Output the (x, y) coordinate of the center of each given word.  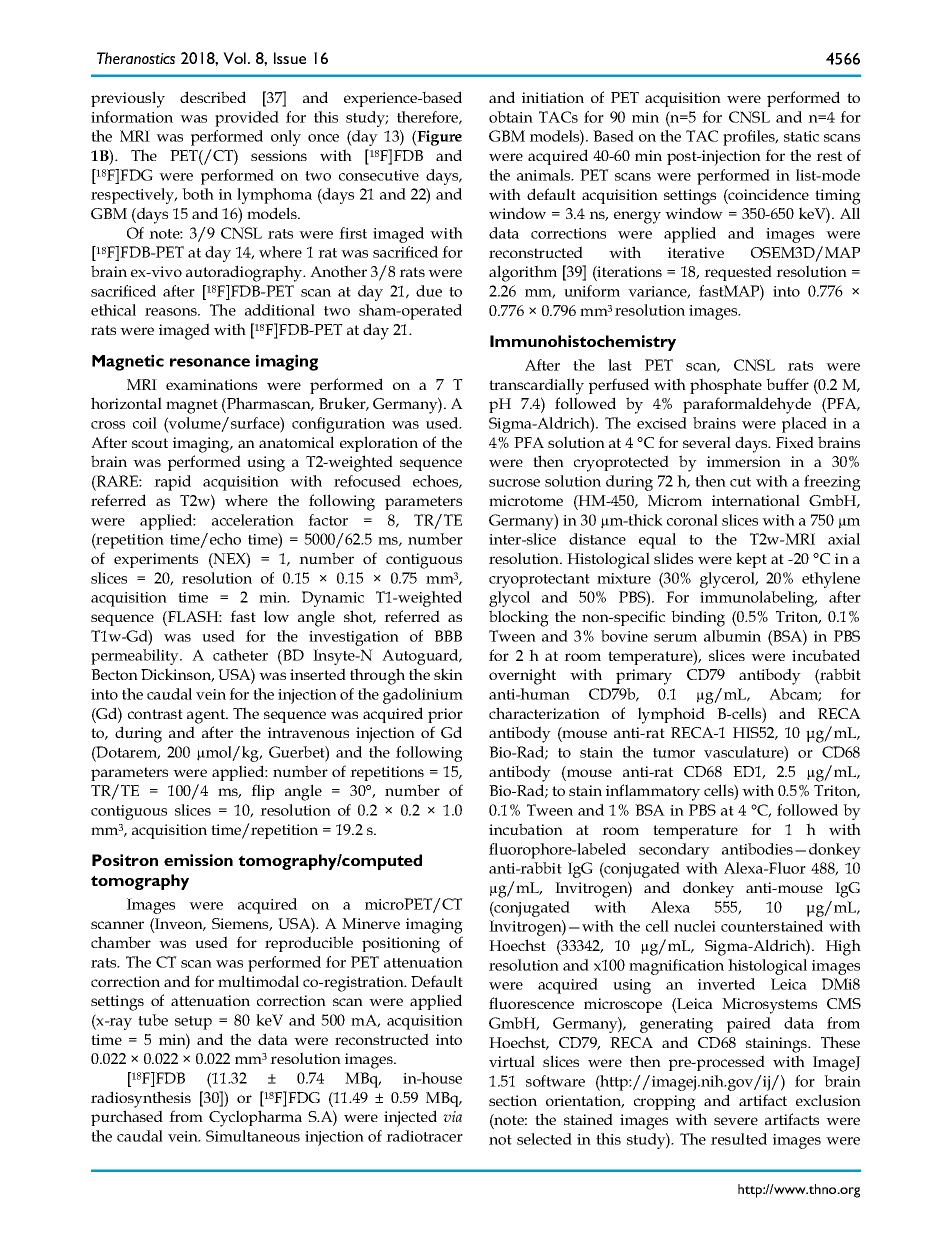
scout (150, 443)
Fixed (795, 442)
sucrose (514, 483)
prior (445, 715)
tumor (674, 753)
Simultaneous (253, 1136)
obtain (511, 117)
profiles (750, 138)
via (452, 1116)
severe (736, 1121)
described (213, 97)
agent (207, 716)
